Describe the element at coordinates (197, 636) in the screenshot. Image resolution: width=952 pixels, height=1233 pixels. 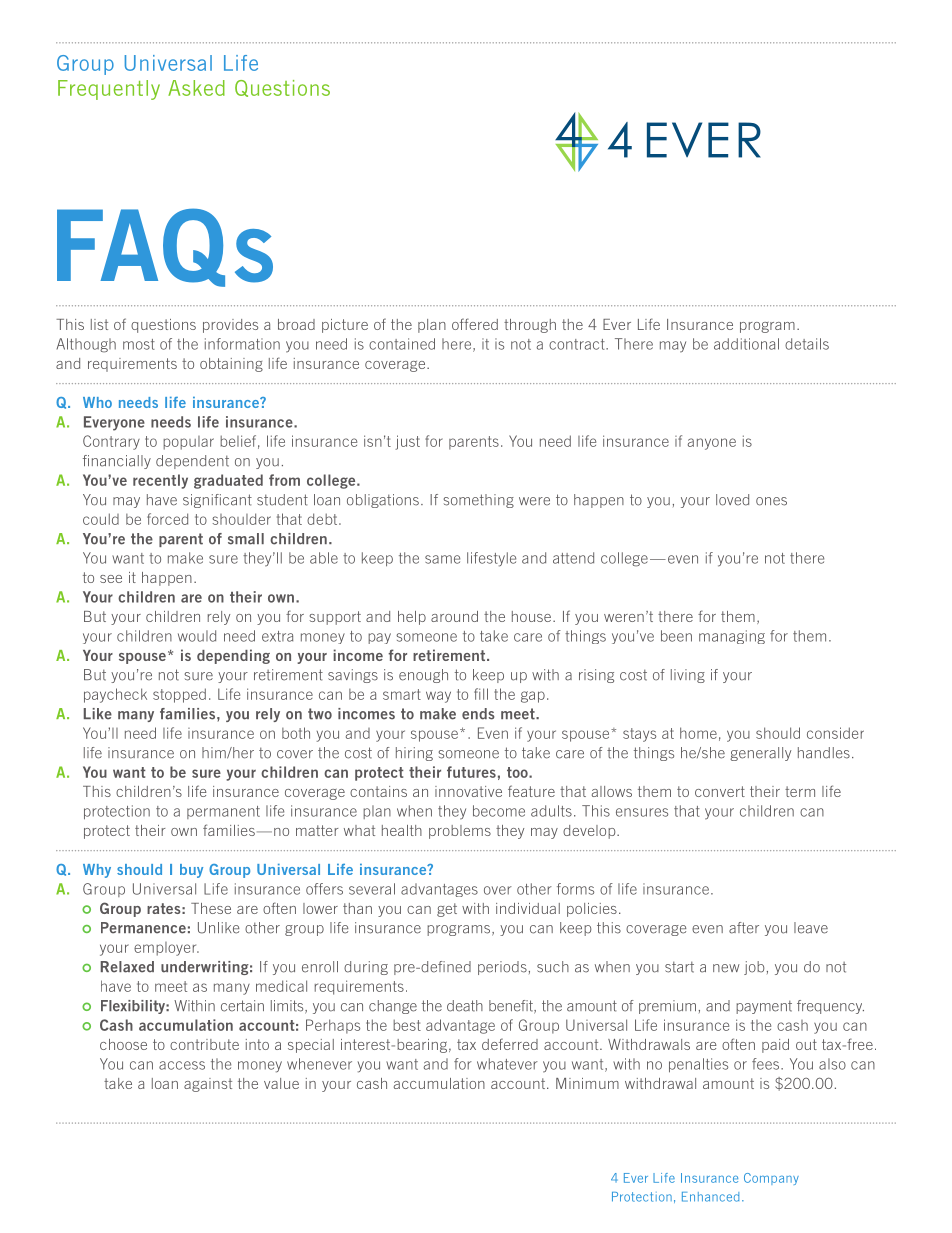
I see `would` at that location.
